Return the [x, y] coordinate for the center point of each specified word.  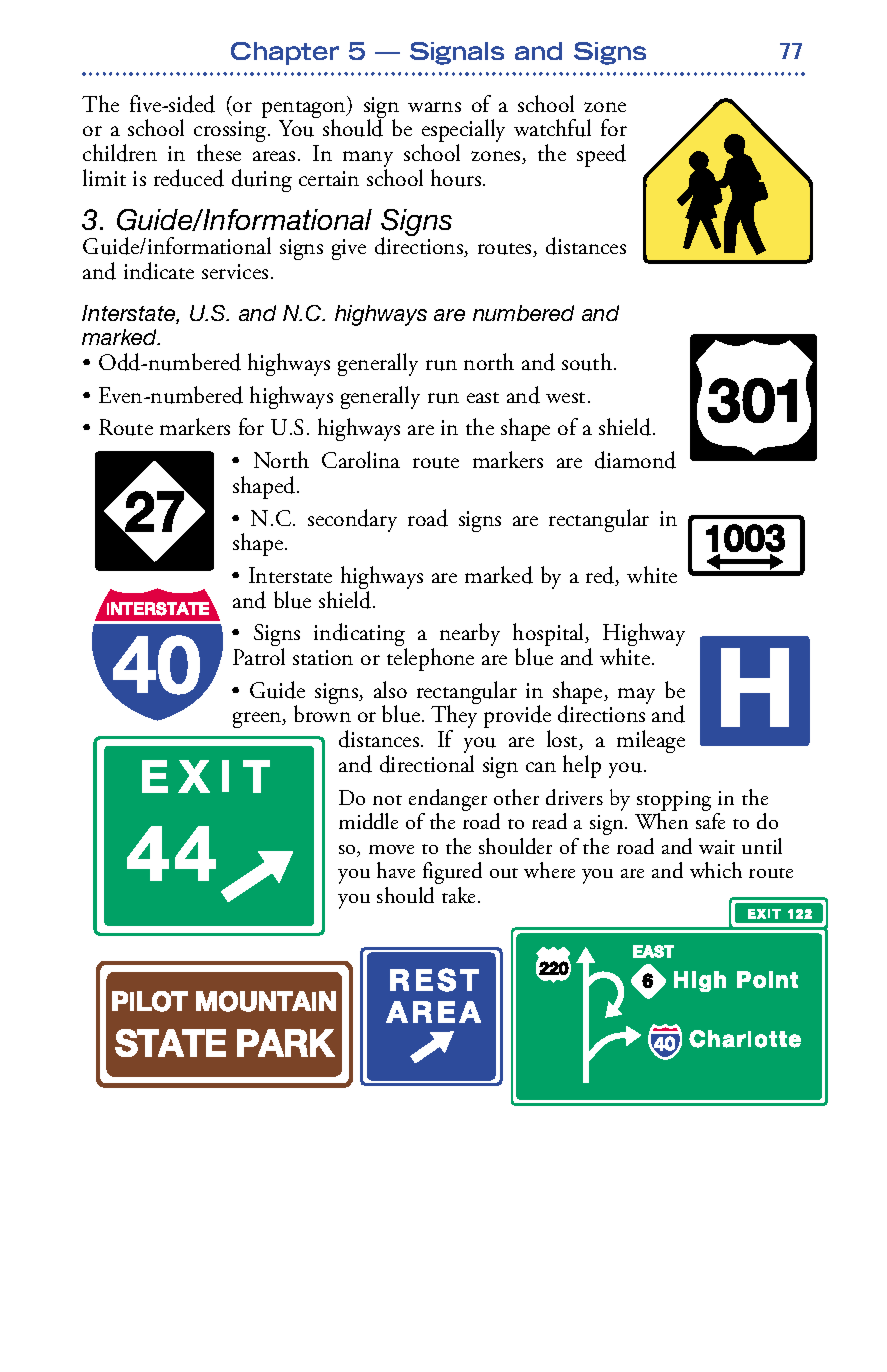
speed [601, 155]
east [483, 397]
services [235, 271]
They [454, 718]
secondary [352, 520]
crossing [231, 133]
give [349, 249]
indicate [159, 271]
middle [368, 821]
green [258, 720]
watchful [552, 128]
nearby [470, 634]
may [636, 696]
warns [434, 107]
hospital [550, 636]
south [587, 362]
